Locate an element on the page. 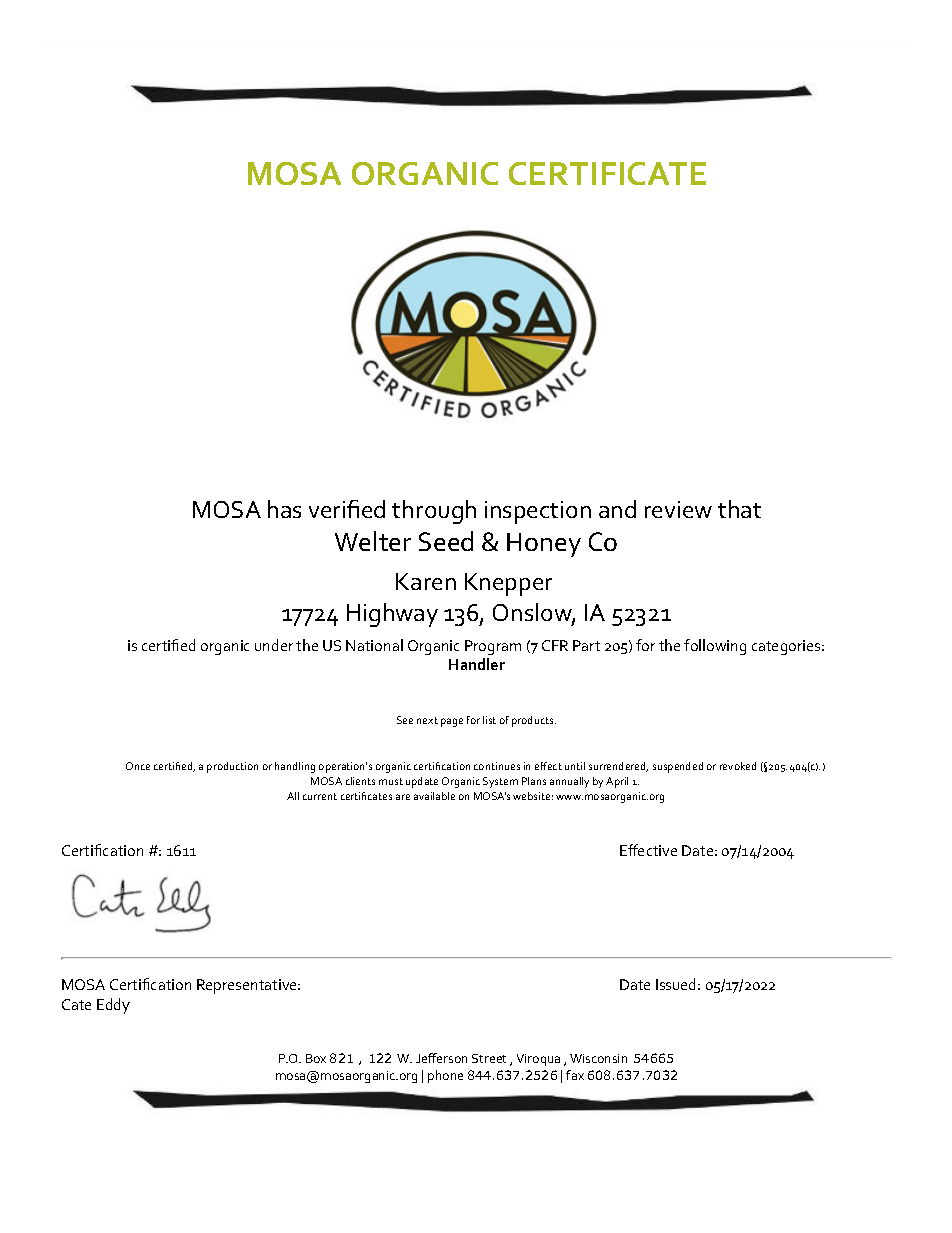 The height and width of the page is (1233, 952). available is located at coordinates (434, 796).
